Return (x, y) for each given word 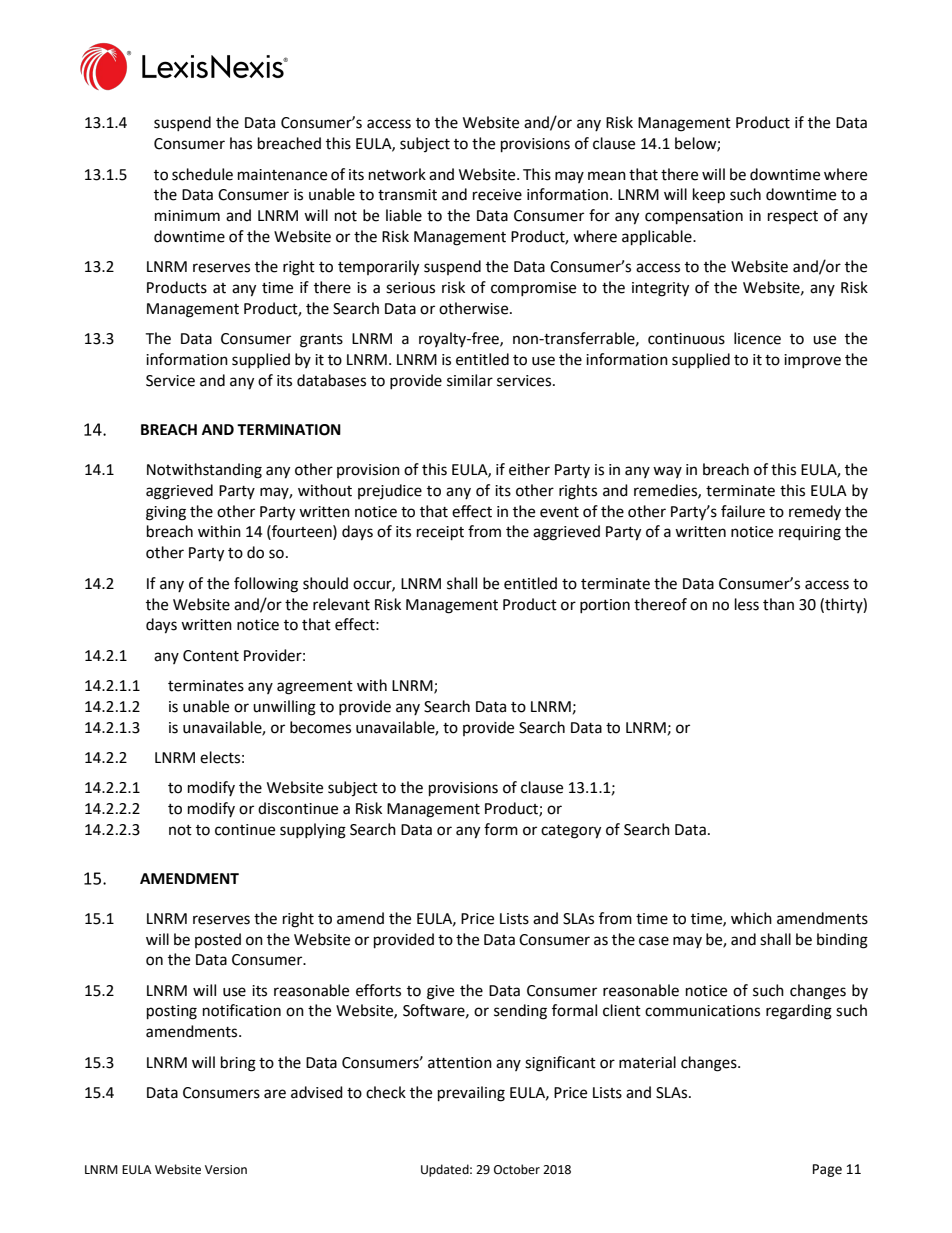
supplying (313, 831)
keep (709, 196)
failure (743, 511)
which (751, 918)
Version (226, 1170)
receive (497, 195)
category (571, 832)
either (529, 469)
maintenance (282, 175)
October (517, 1169)
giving (166, 513)
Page (827, 1170)
